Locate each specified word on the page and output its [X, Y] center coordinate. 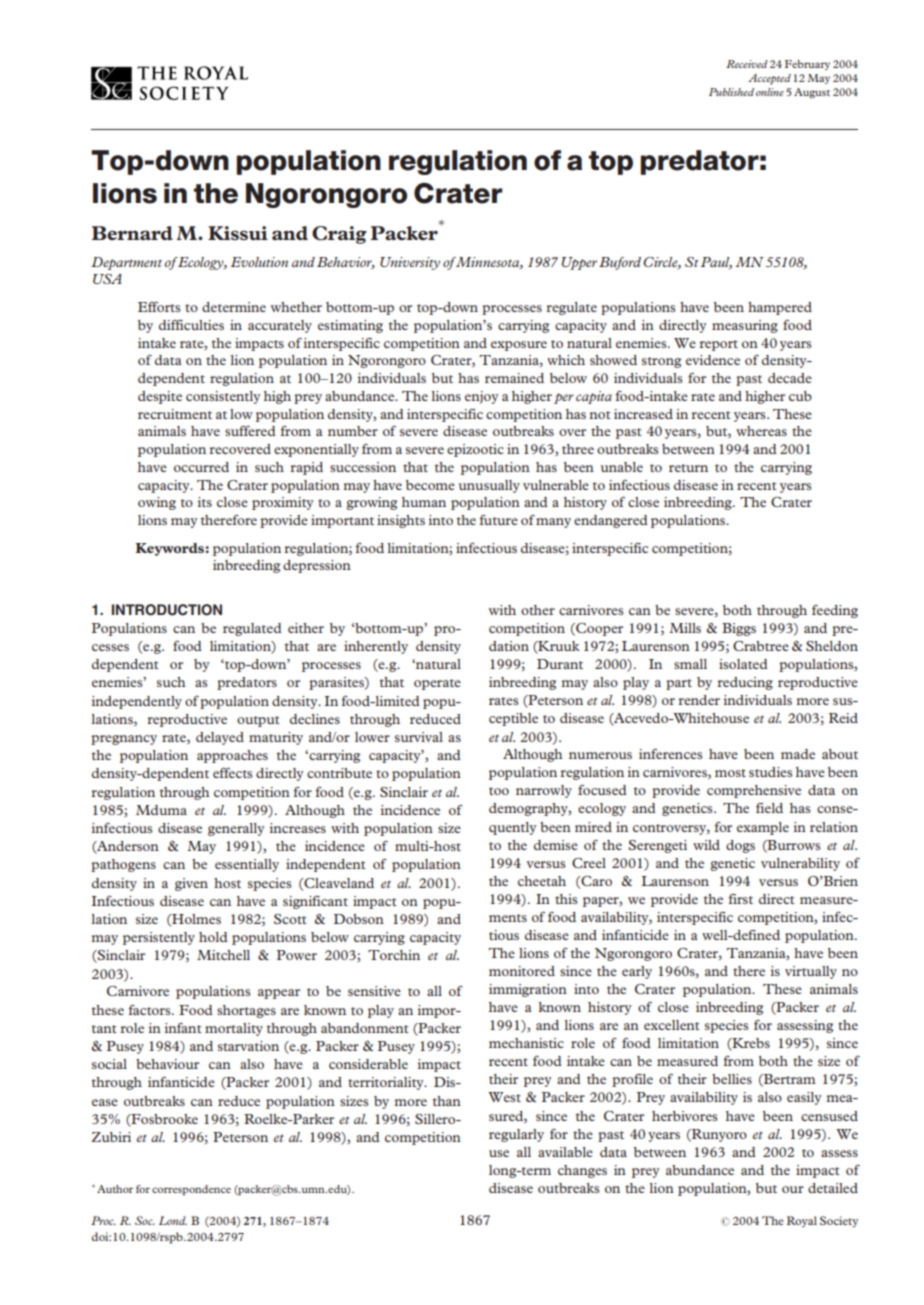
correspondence [191, 1190]
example [763, 828]
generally [236, 829]
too [499, 791]
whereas [761, 431]
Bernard [132, 233]
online [770, 92]
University [410, 263]
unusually [489, 486]
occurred [201, 467]
